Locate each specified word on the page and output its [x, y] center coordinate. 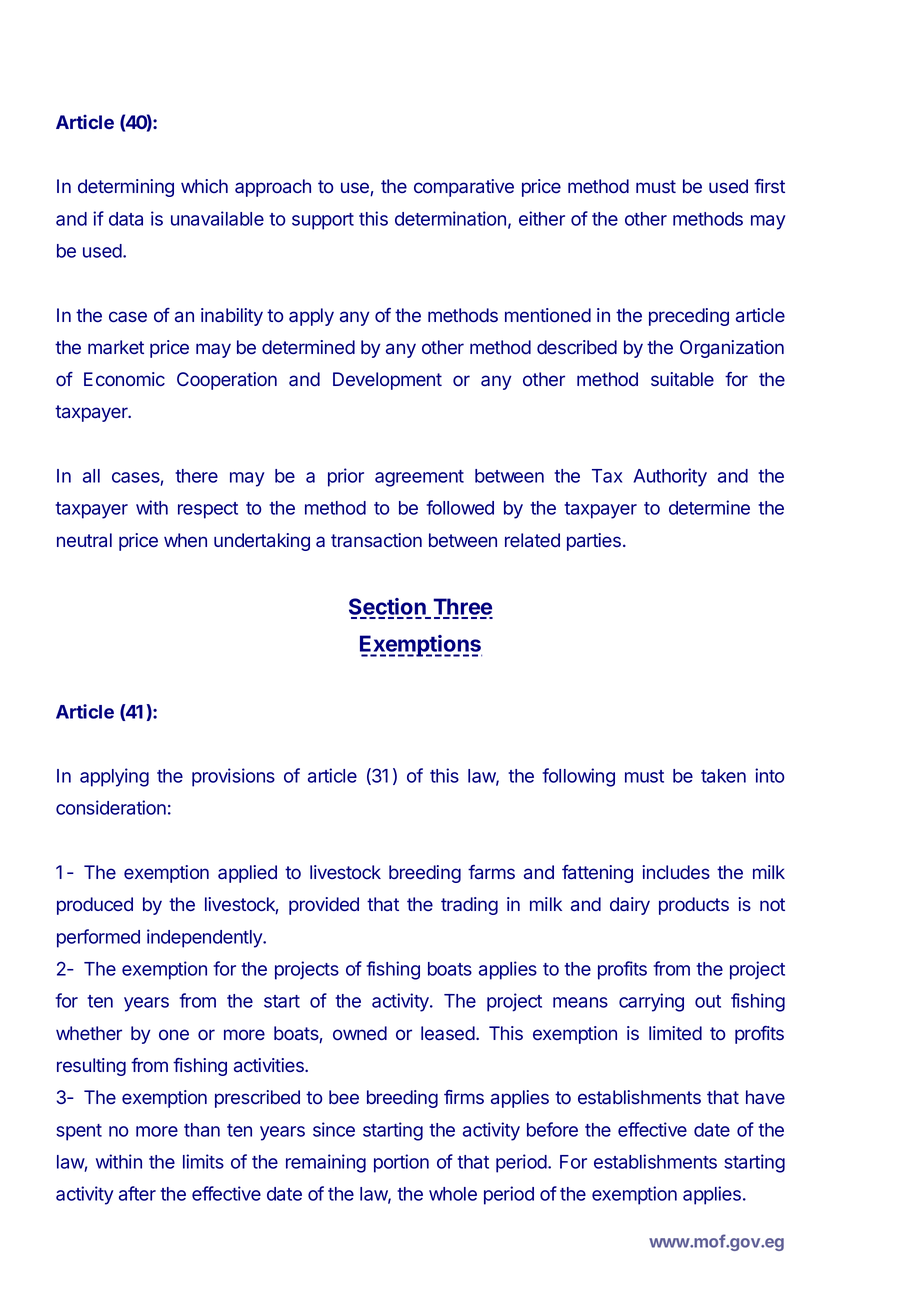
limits [203, 1161]
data [126, 219]
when [185, 540]
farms [491, 872]
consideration [111, 807]
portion [401, 1163]
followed [460, 507]
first [769, 186]
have [765, 1097]
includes [676, 872]
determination [450, 218]
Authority [670, 477]
